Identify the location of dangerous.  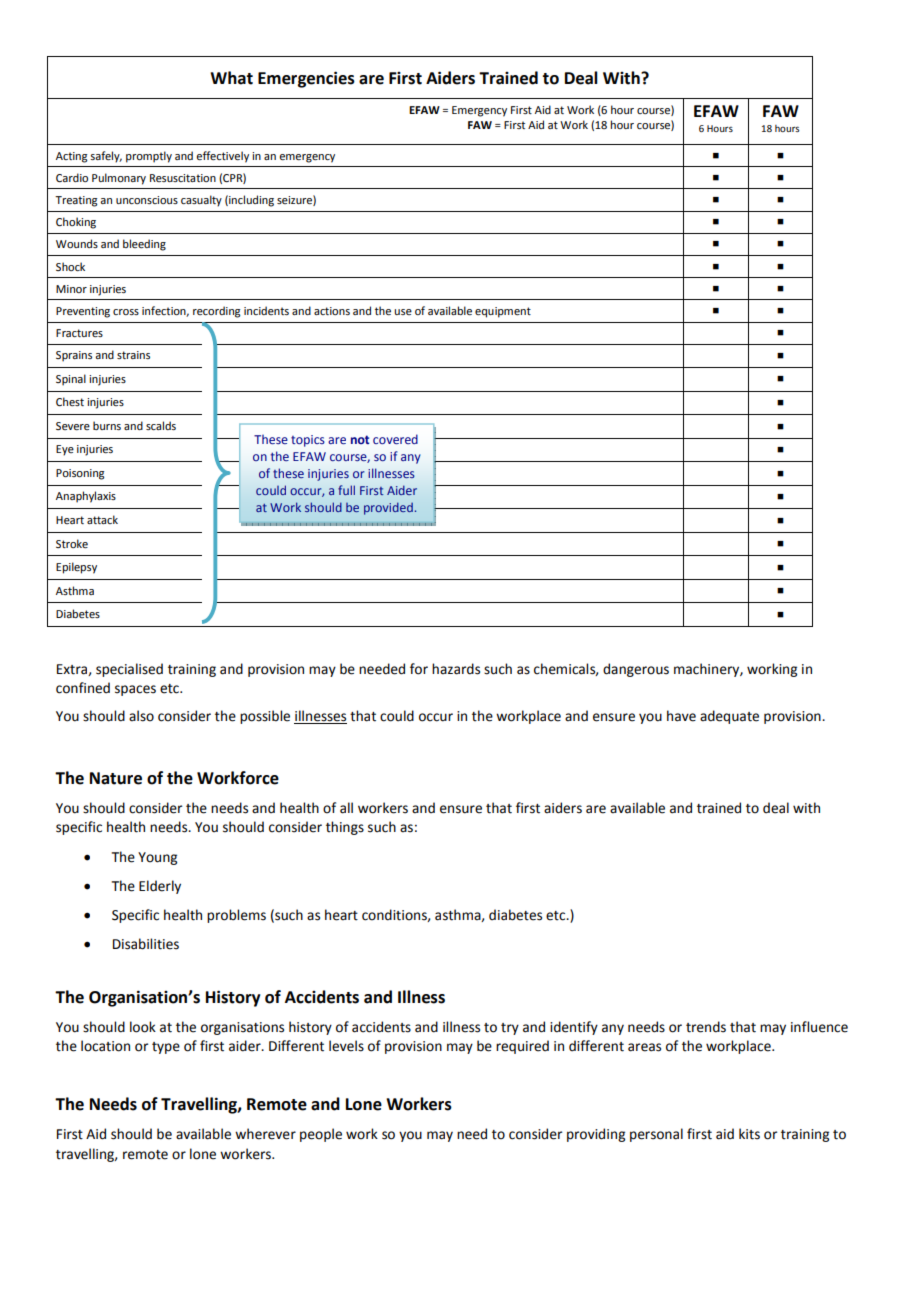
(636, 670).
